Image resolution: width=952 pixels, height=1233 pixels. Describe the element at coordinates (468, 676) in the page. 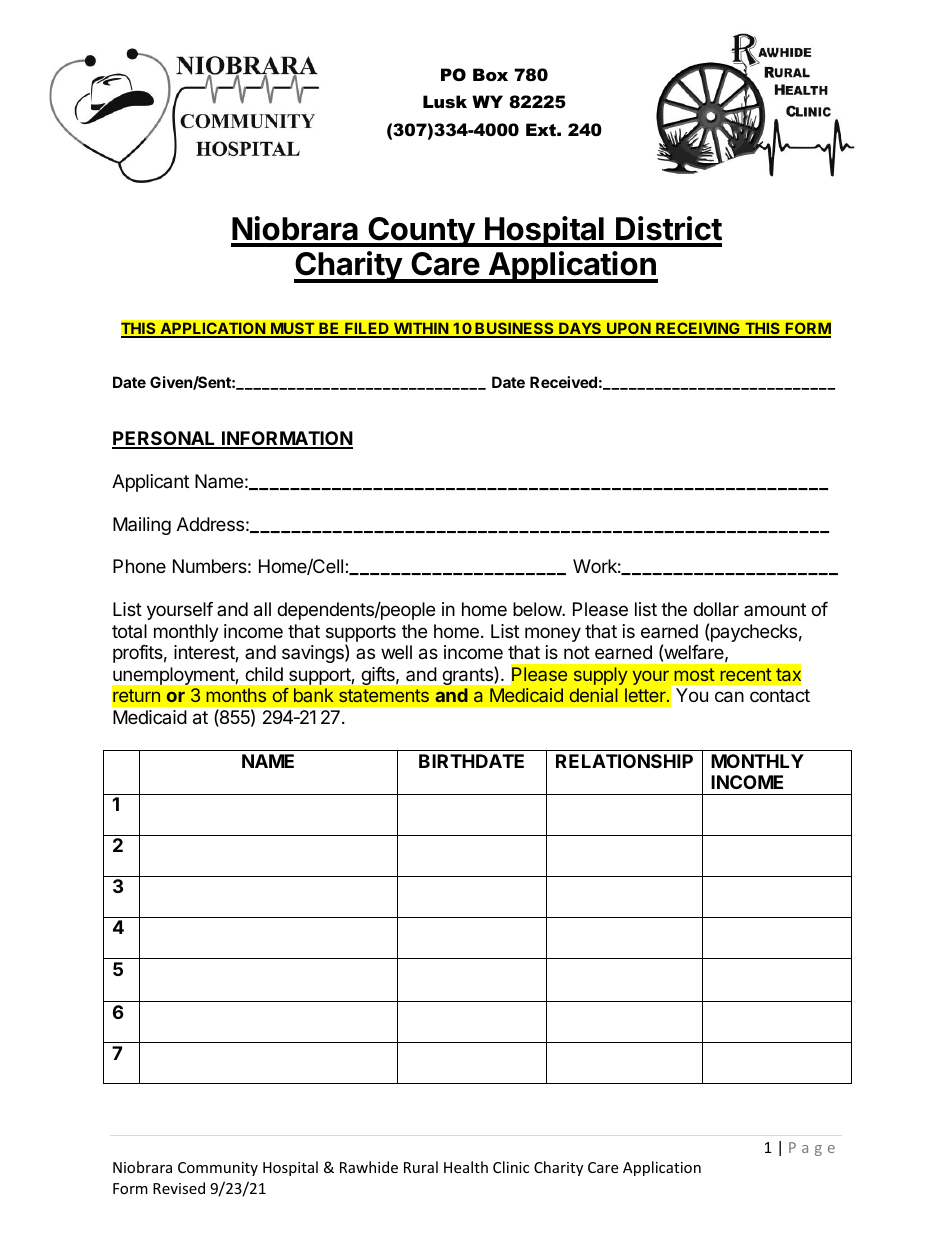

I see `grants` at that location.
